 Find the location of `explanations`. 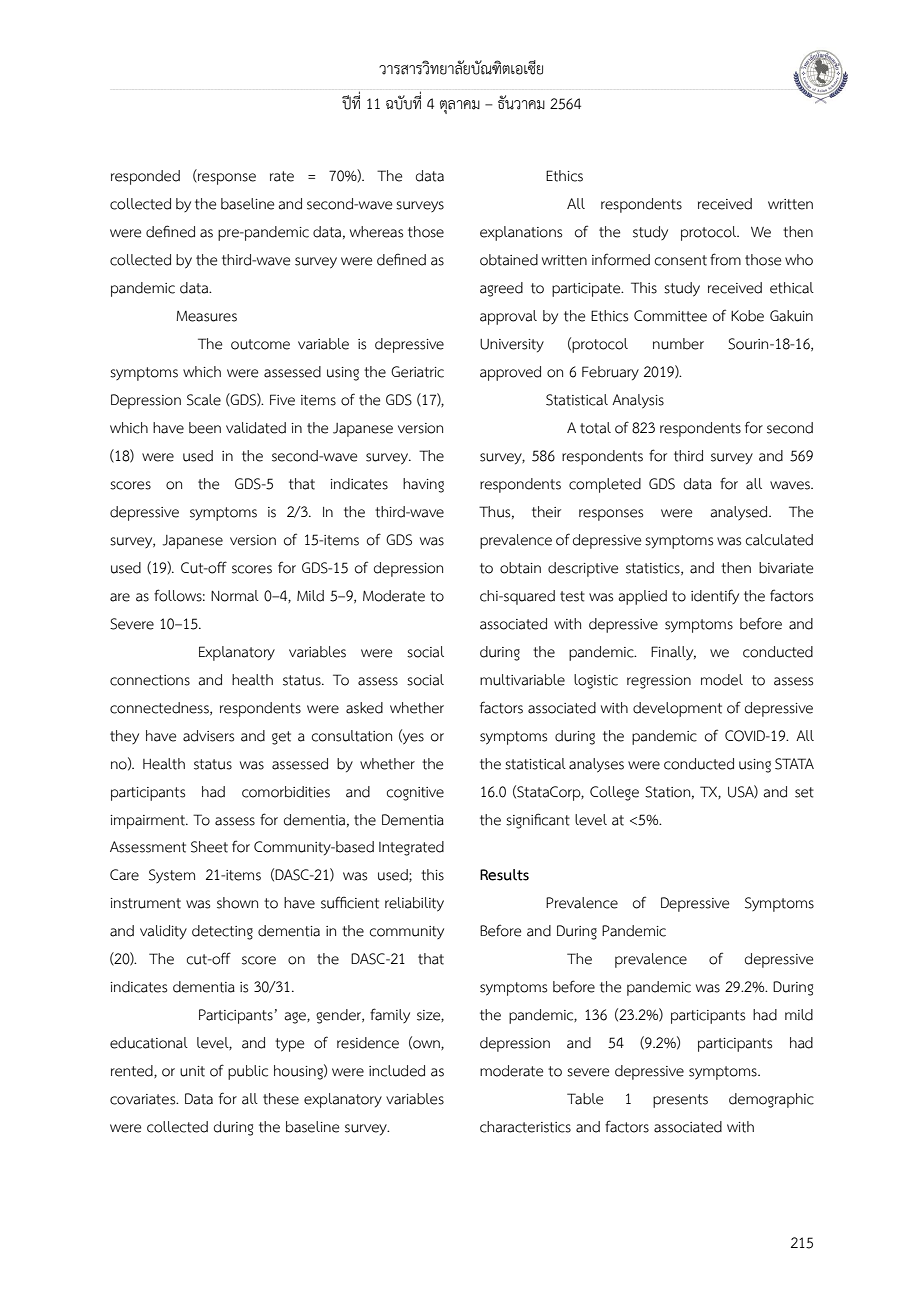

explanations is located at coordinates (521, 233).
